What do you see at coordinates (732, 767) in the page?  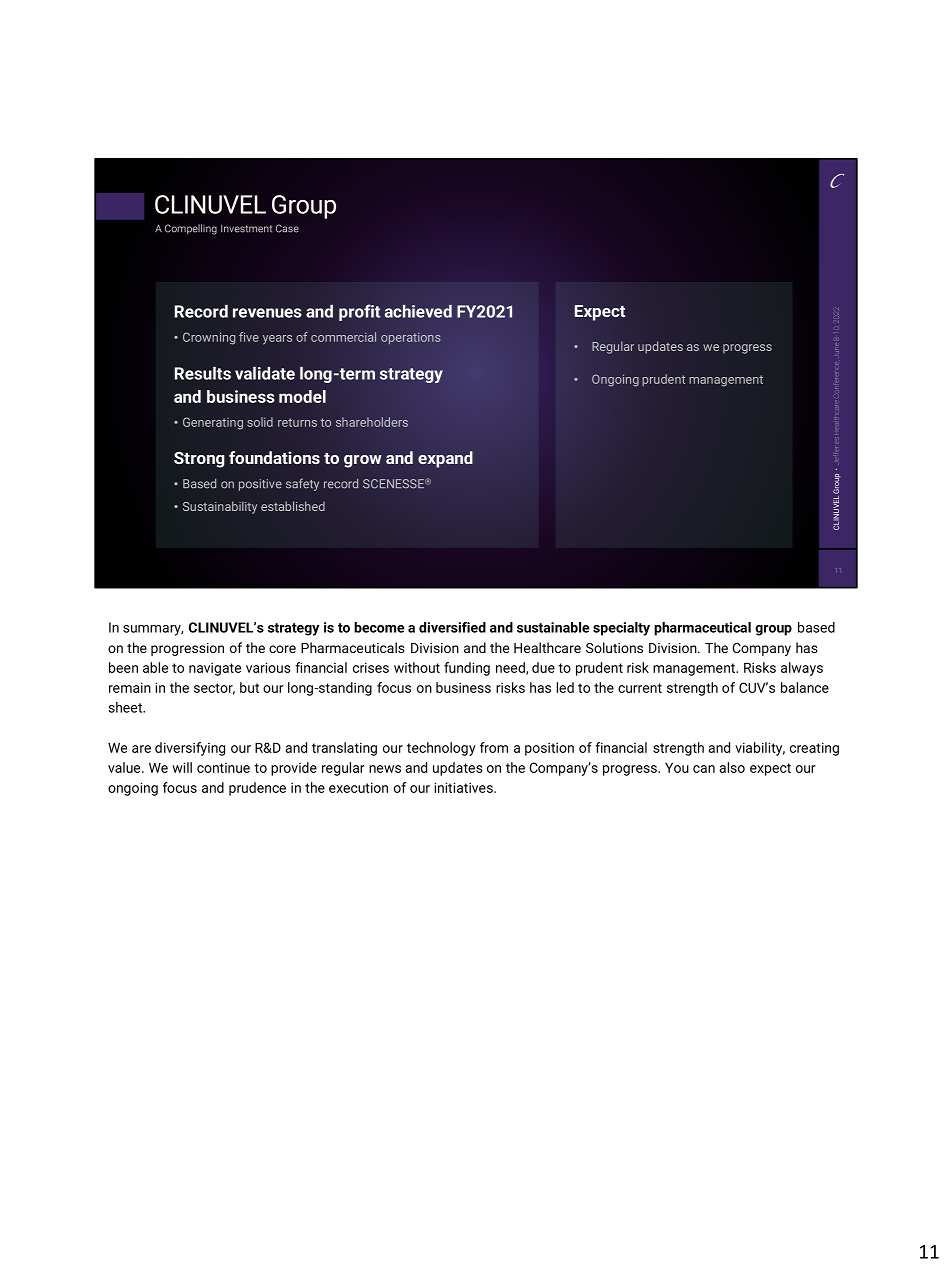 I see `also` at bounding box center [732, 767].
